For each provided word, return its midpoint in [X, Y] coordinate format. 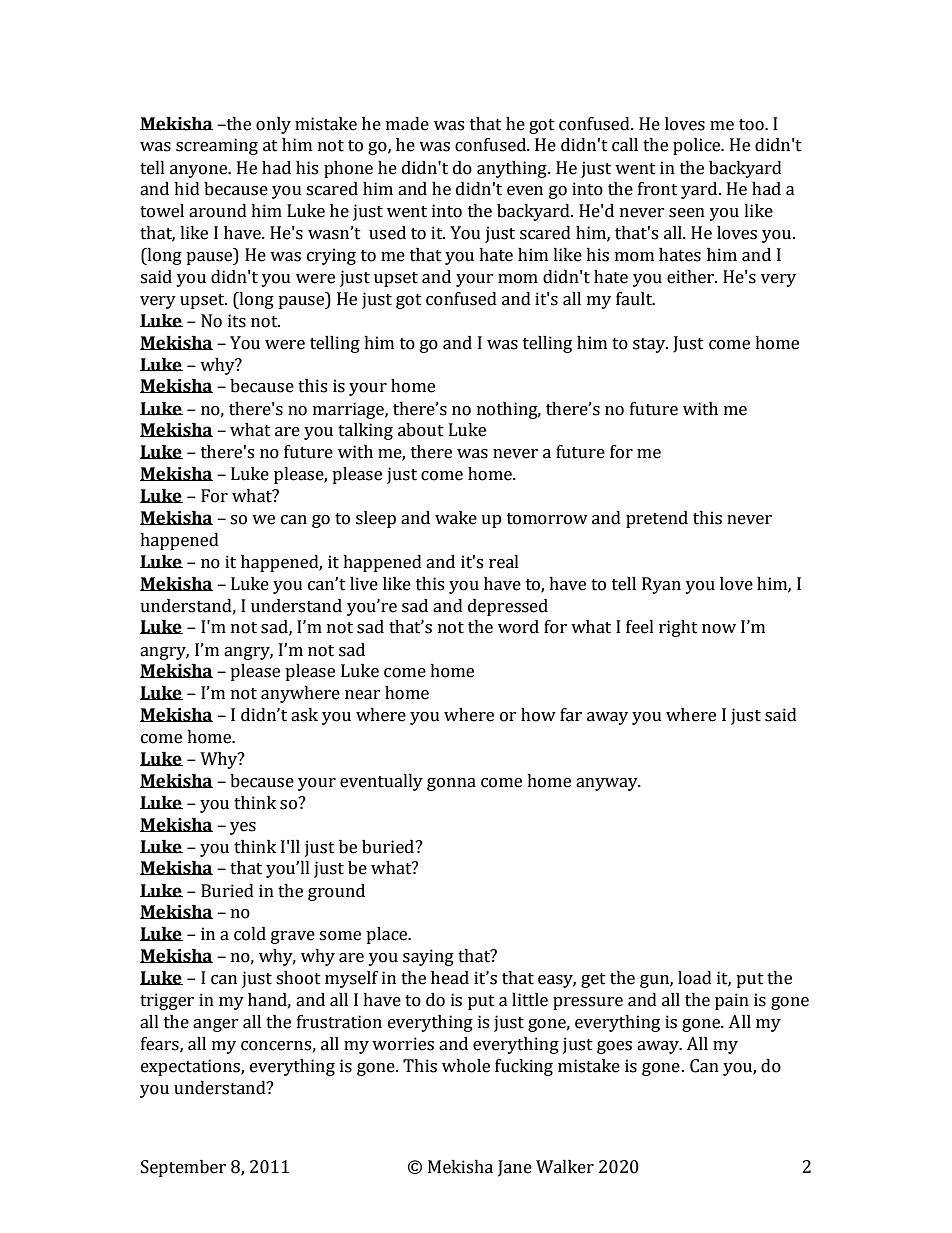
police [698, 146]
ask [304, 715]
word [518, 627]
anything [513, 169]
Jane [515, 1168]
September [183, 1168]
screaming [217, 146]
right [678, 628]
